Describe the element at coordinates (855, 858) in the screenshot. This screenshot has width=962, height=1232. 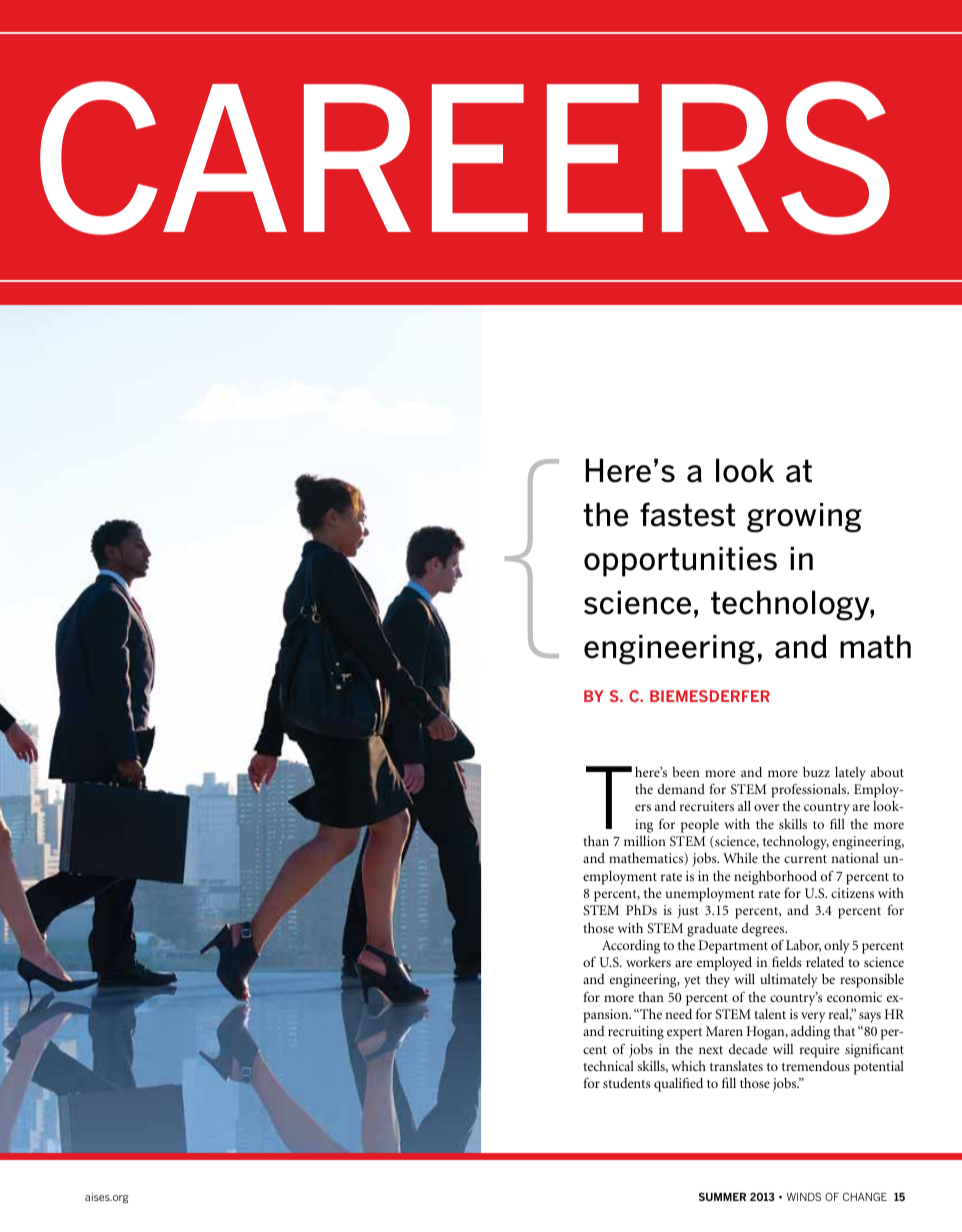
I see `national` at that location.
